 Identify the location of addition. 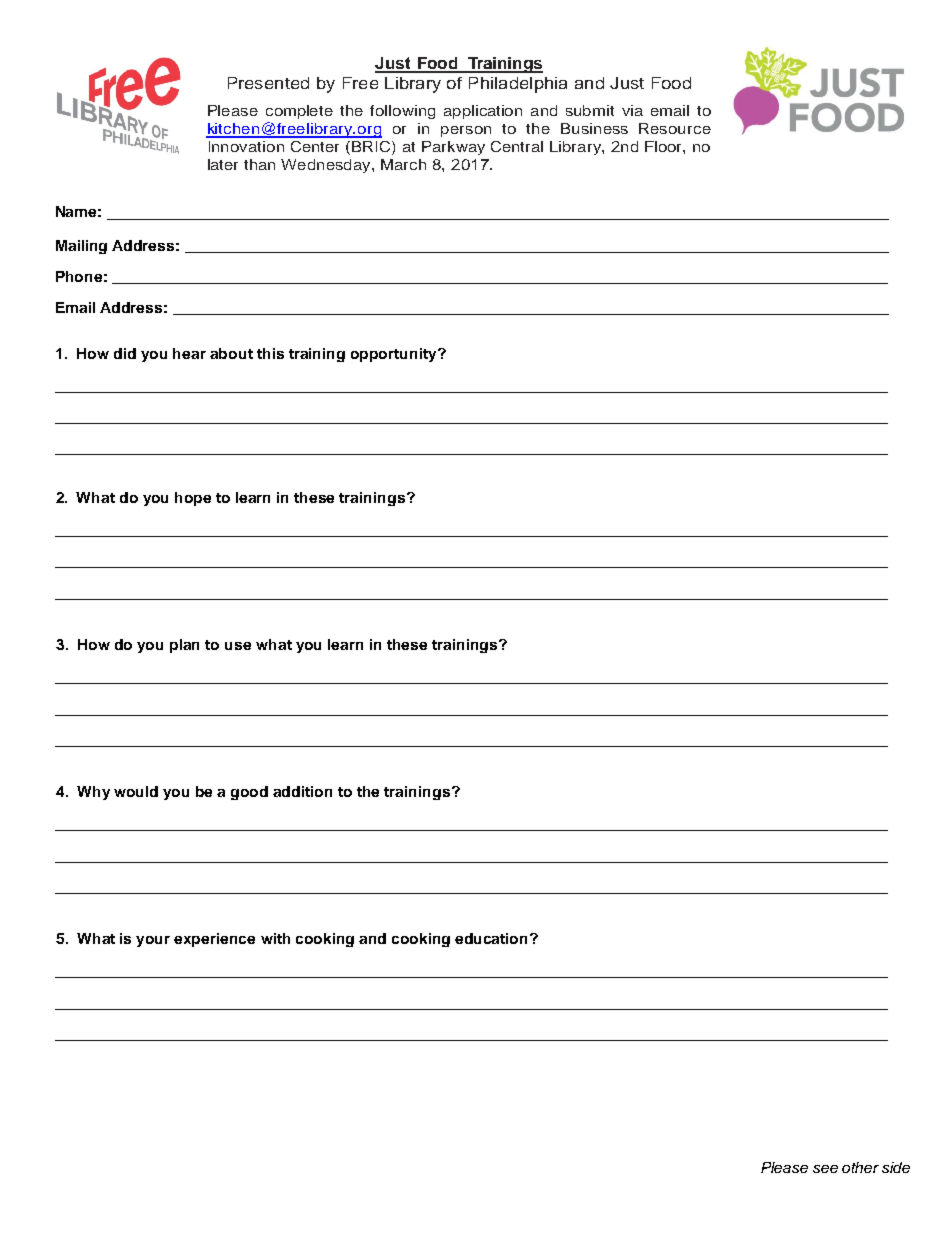
(302, 791).
